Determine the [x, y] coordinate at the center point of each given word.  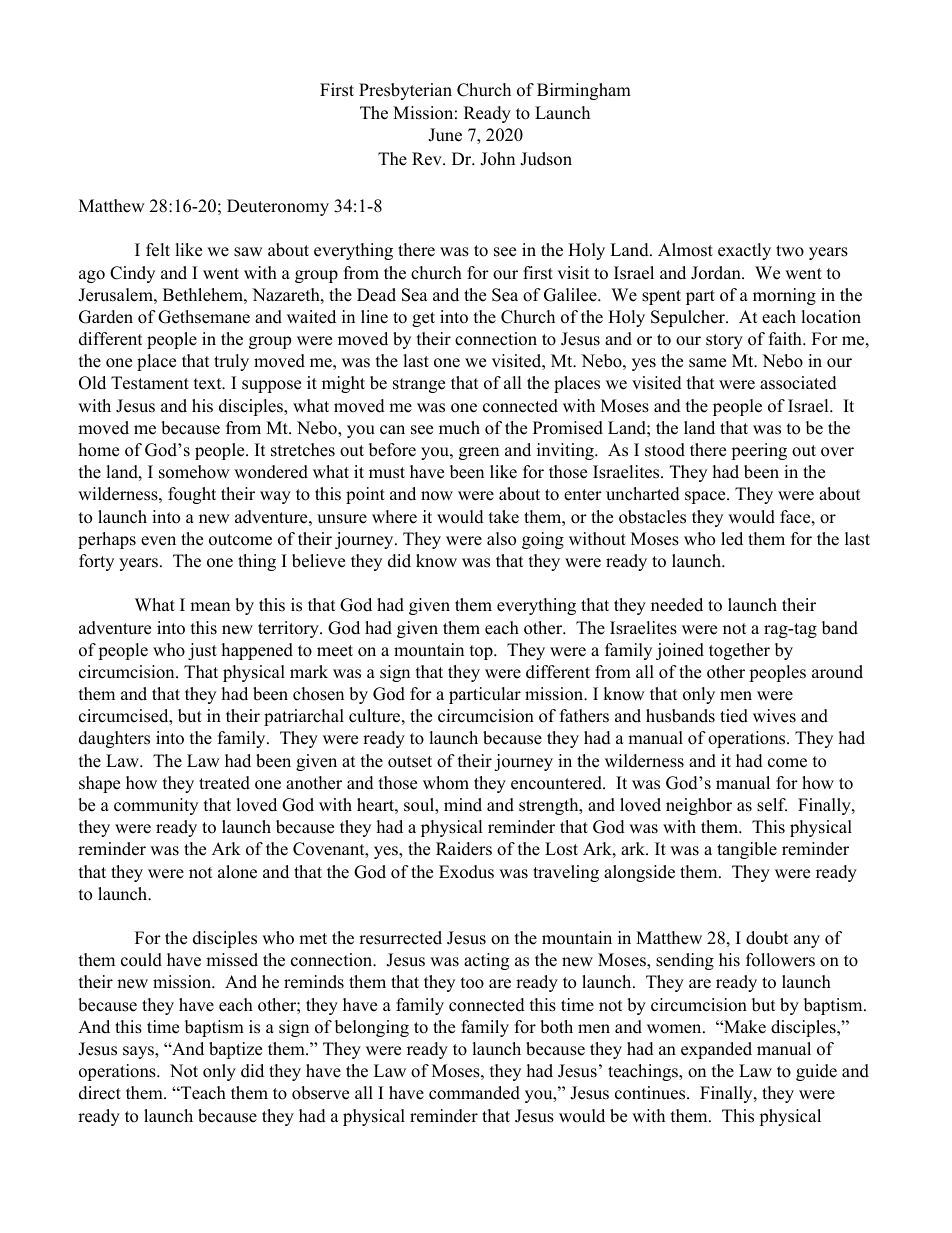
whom [446, 783]
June [445, 135]
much [459, 428]
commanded [474, 1093]
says [139, 1052]
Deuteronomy [278, 207]
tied [734, 716]
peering [759, 451]
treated [224, 783]
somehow [194, 472]
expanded [716, 1050]
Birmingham [584, 91]
